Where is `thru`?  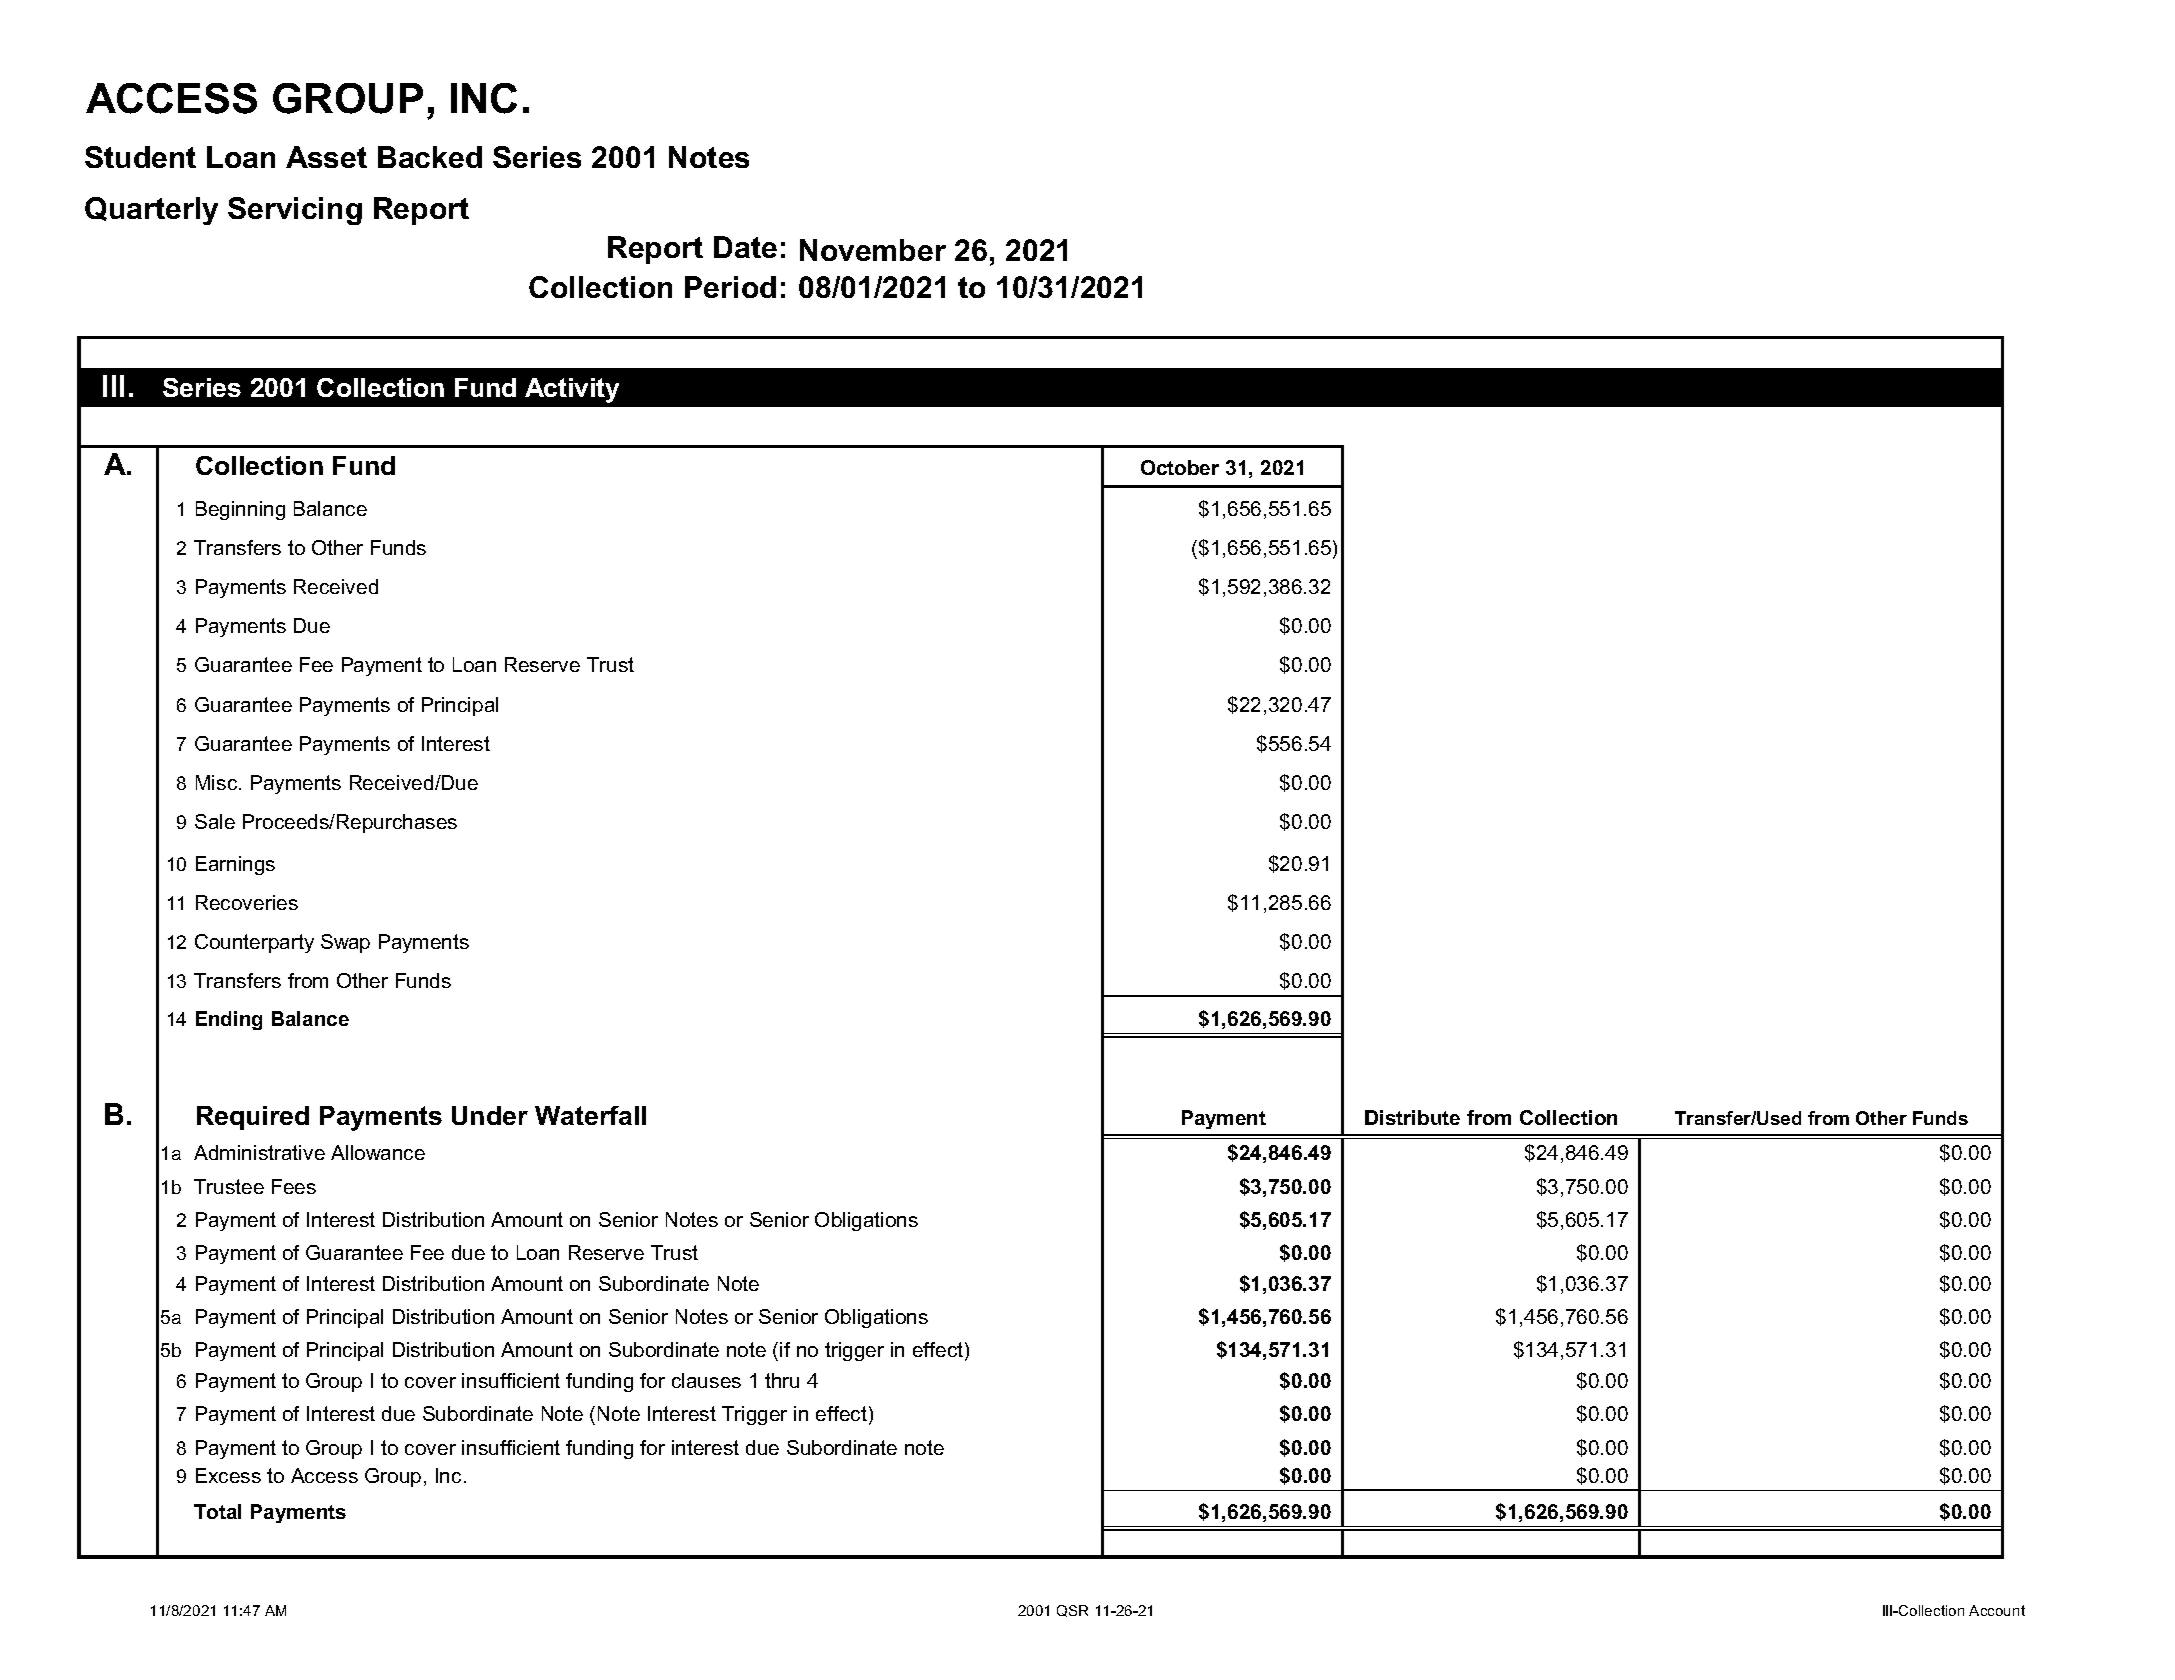 thru is located at coordinates (782, 1380).
